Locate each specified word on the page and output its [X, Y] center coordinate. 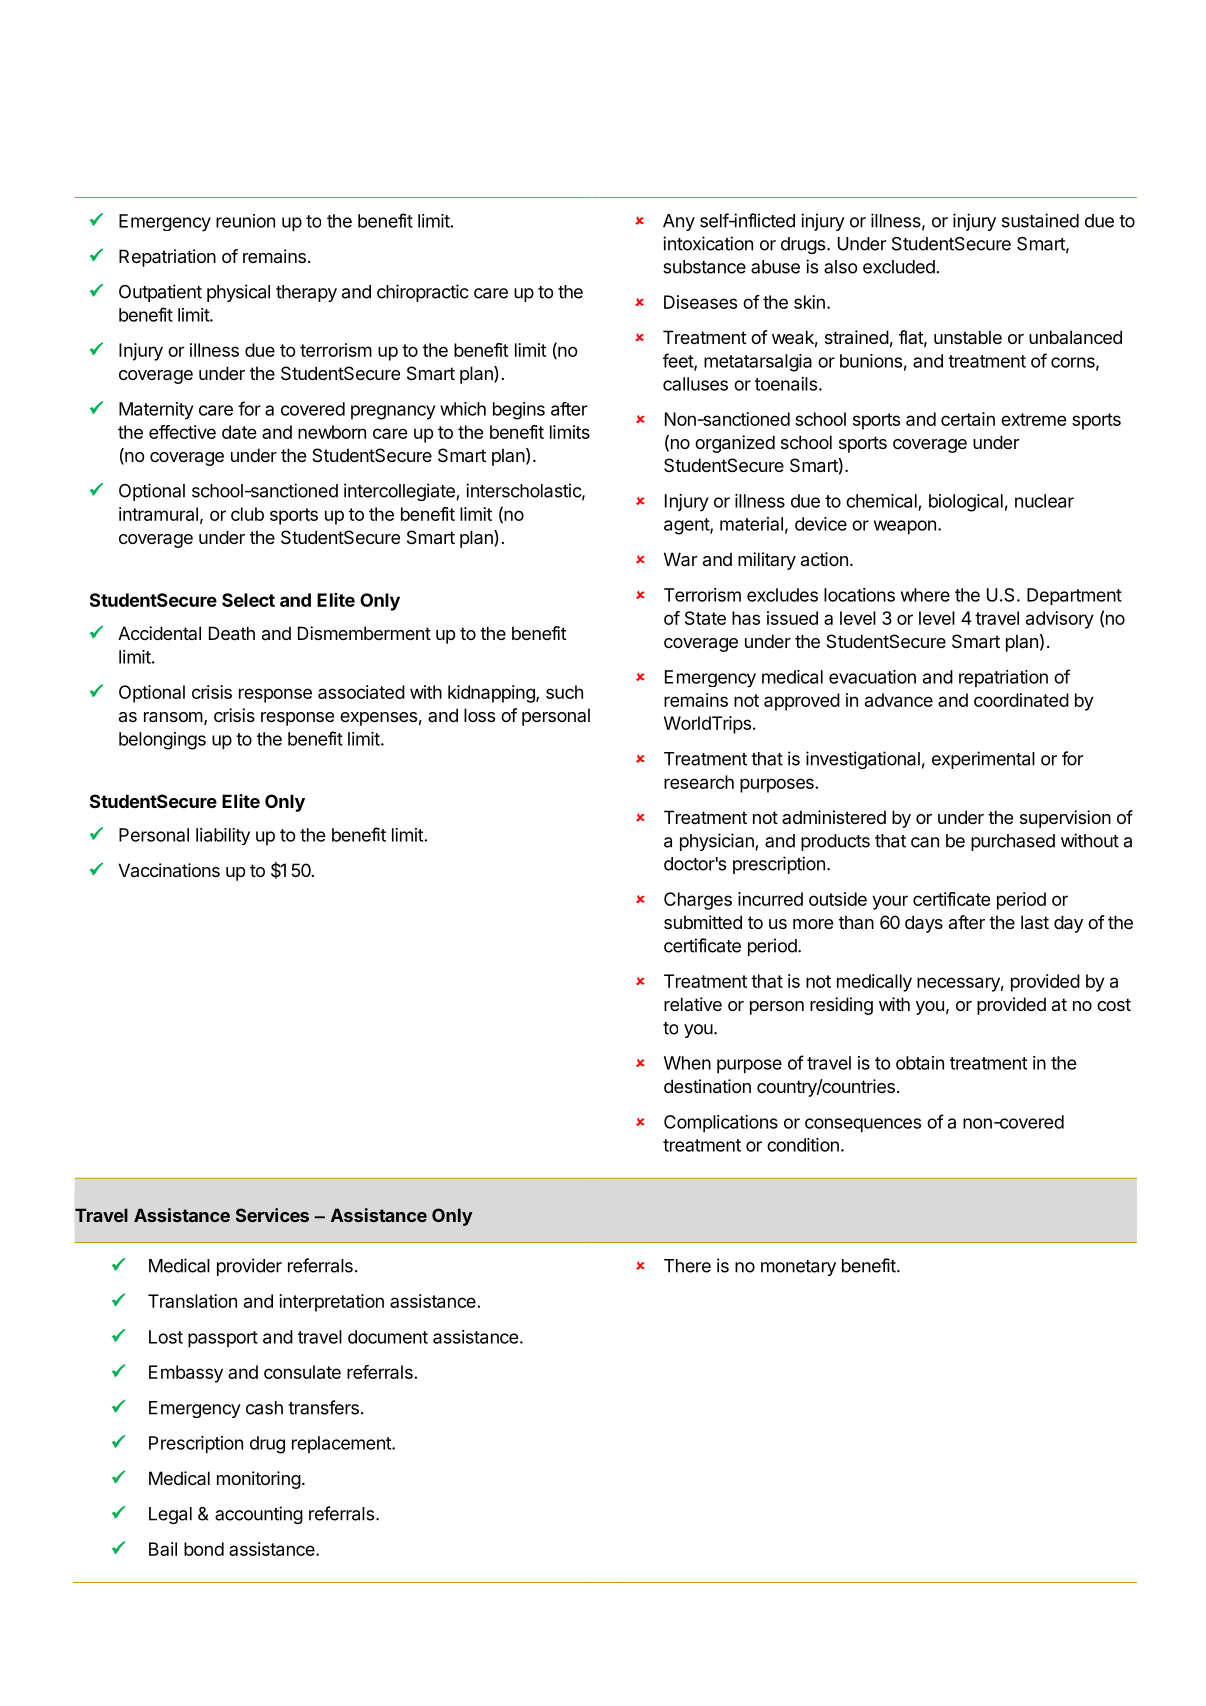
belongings [162, 741]
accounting [259, 1515]
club [247, 514]
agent [687, 526]
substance [704, 267]
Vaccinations [169, 870]
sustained [1040, 220]
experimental [983, 760]
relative [693, 1004]
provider [249, 1267]
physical [238, 293]
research [699, 782]
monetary [798, 1268]
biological [966, 503]
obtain [920, 1063]
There [687, 1266]
